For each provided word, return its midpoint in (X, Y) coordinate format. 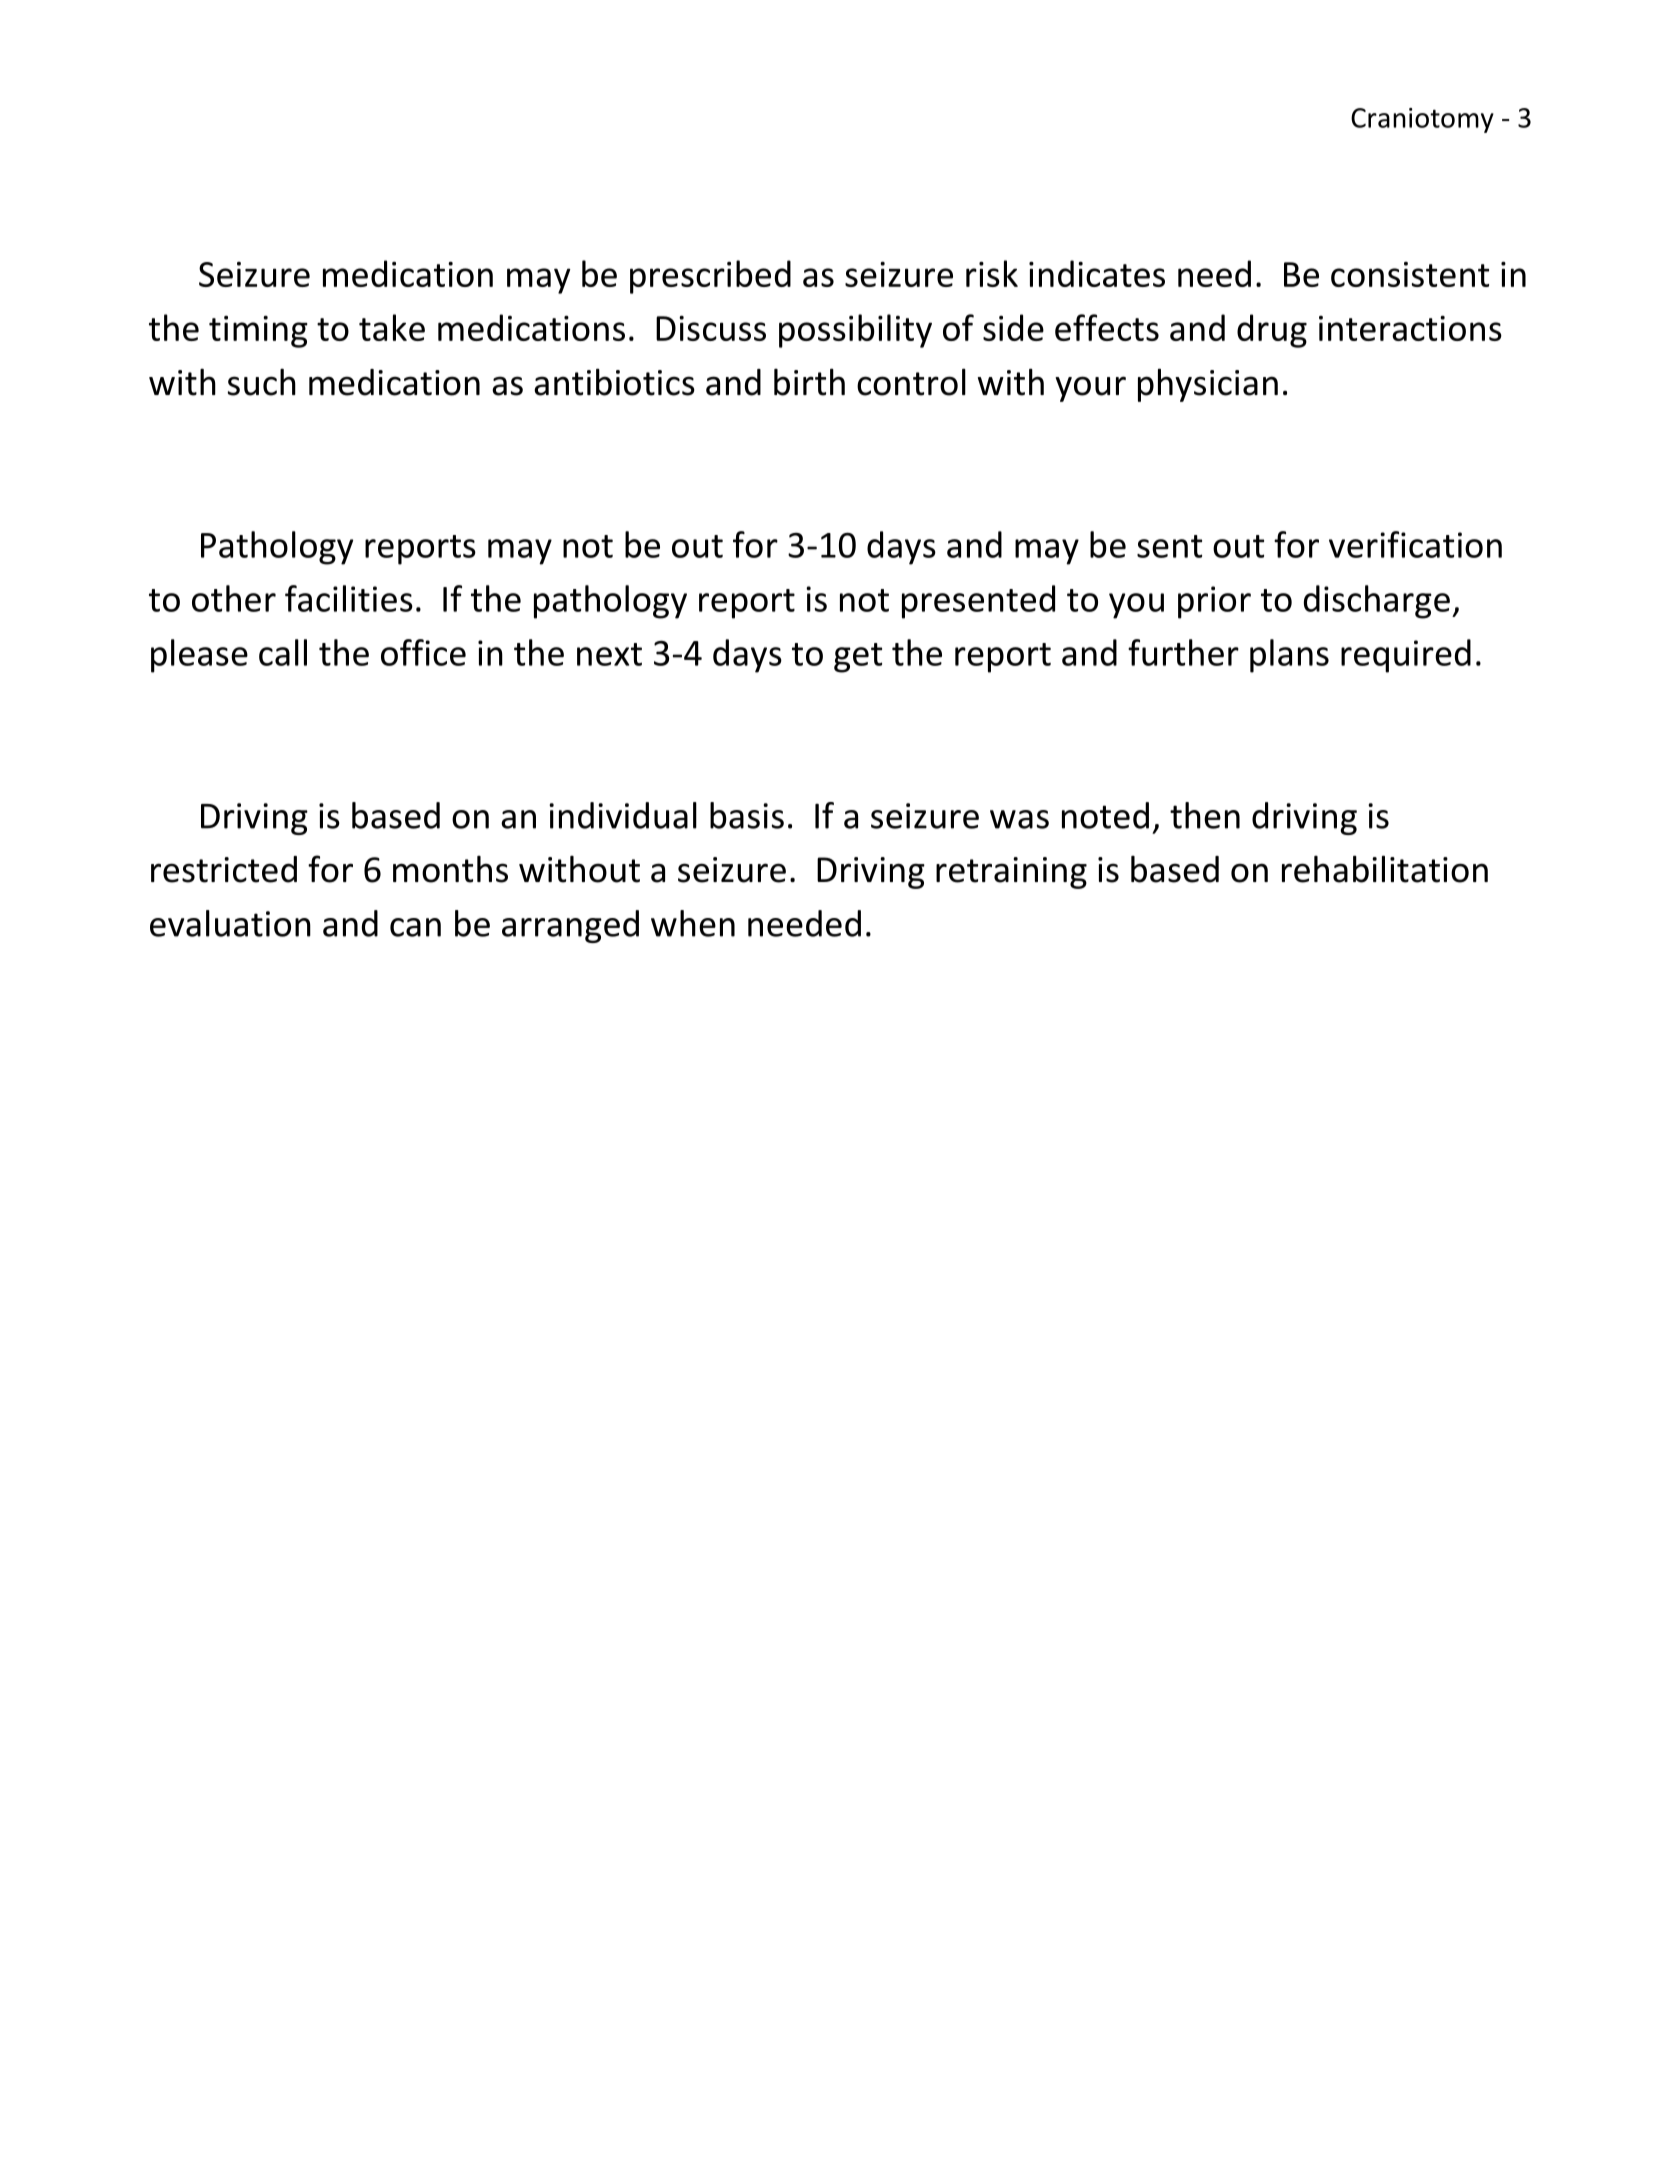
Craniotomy (1422, 120)
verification (1415, 544)
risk (992, 273)
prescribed (710, 277)
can (415, 927)
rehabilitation (1385, 869)
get (858, 658)
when (693, 923)
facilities (349, 598)
